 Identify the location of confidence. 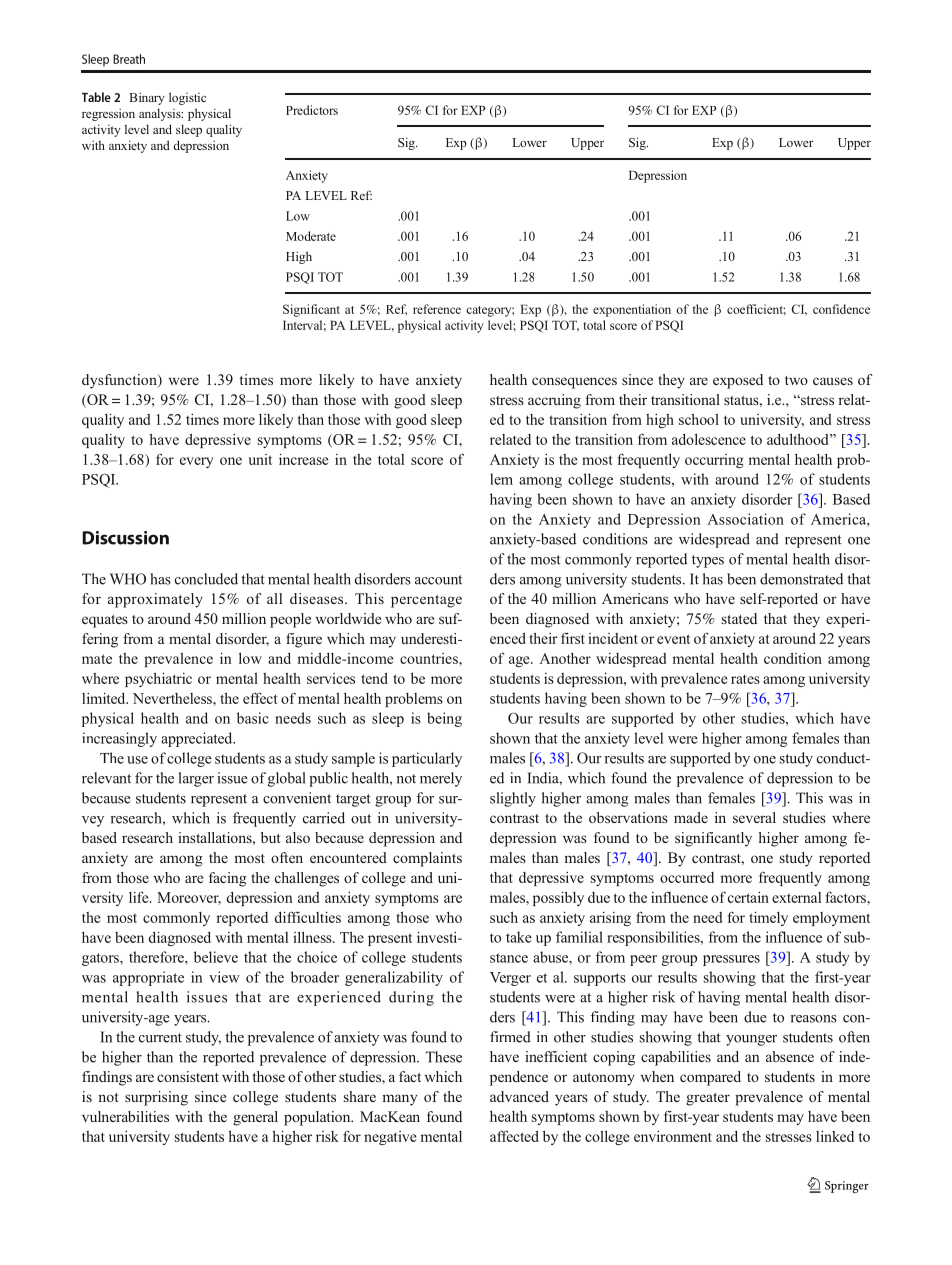
(841, 309).
